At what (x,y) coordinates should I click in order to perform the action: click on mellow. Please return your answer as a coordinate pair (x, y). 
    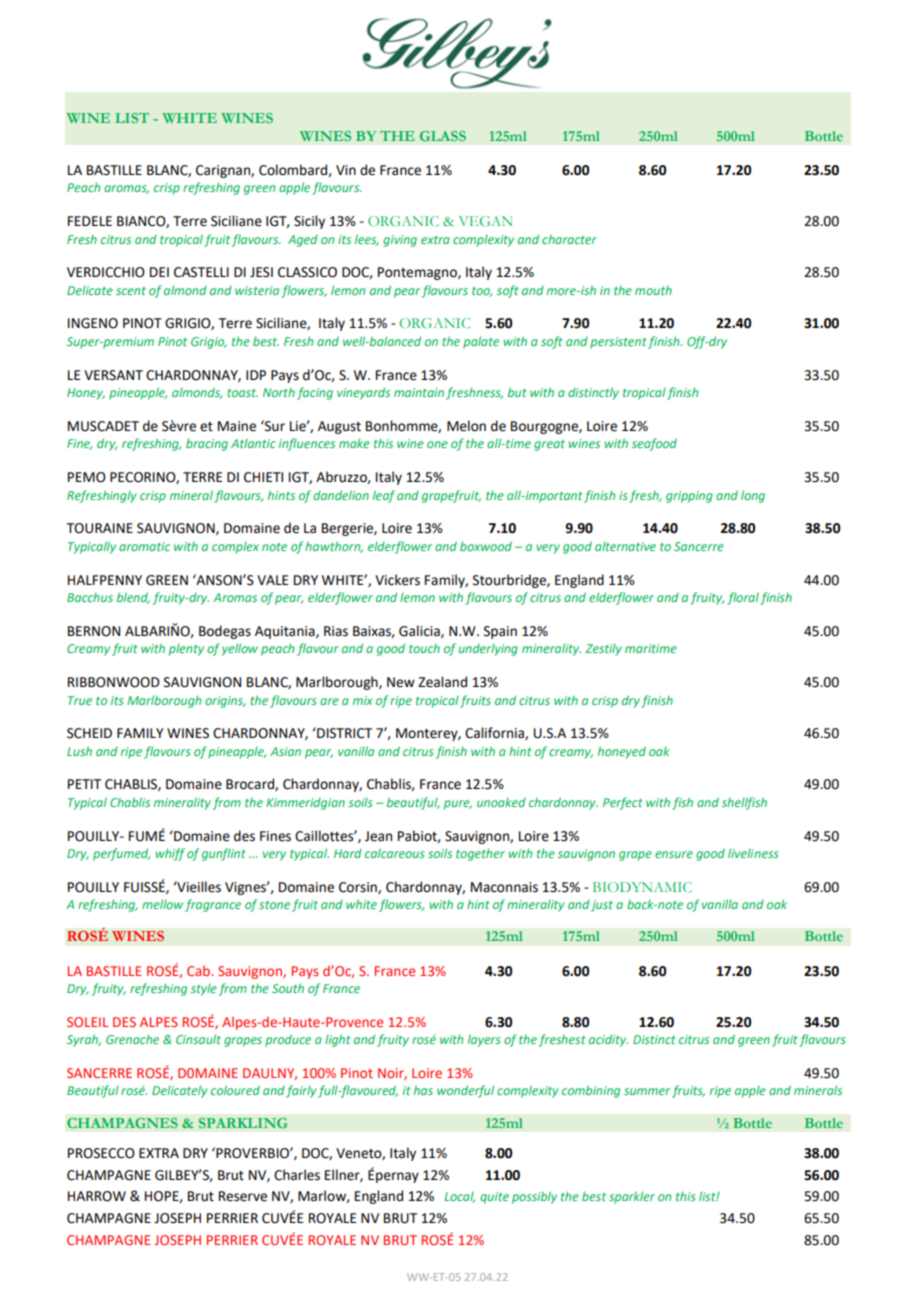
    Looking at the image, I should click on (162, 904).
